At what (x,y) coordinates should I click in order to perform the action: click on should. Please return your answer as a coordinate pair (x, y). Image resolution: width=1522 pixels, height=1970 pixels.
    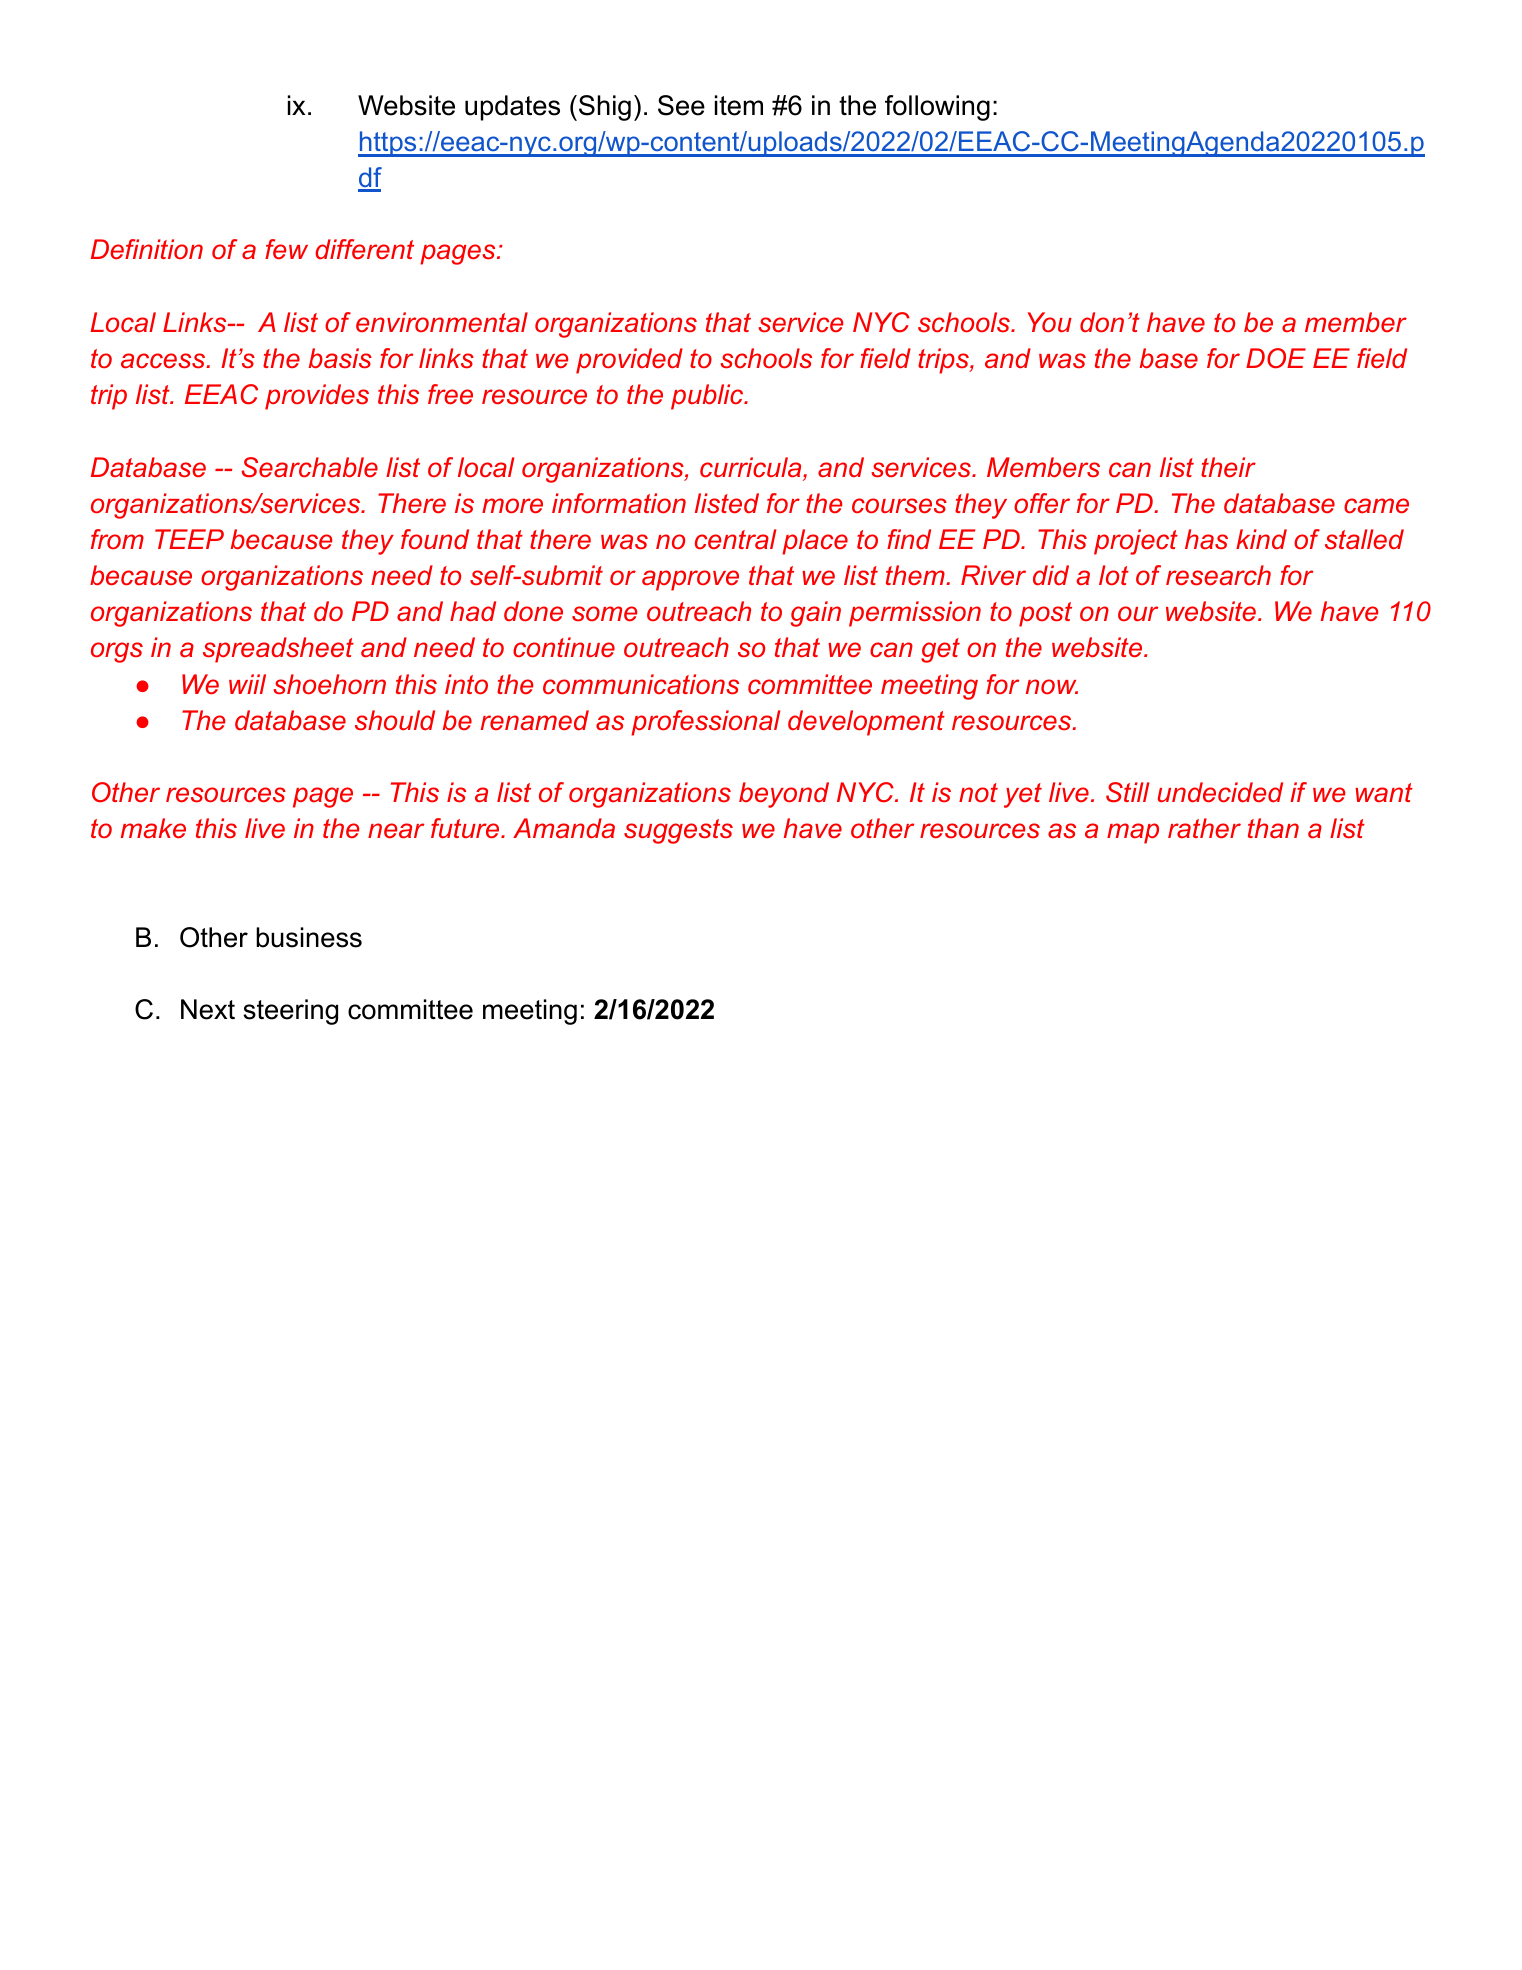
    Looking at the image, I should click on (395, 720).
